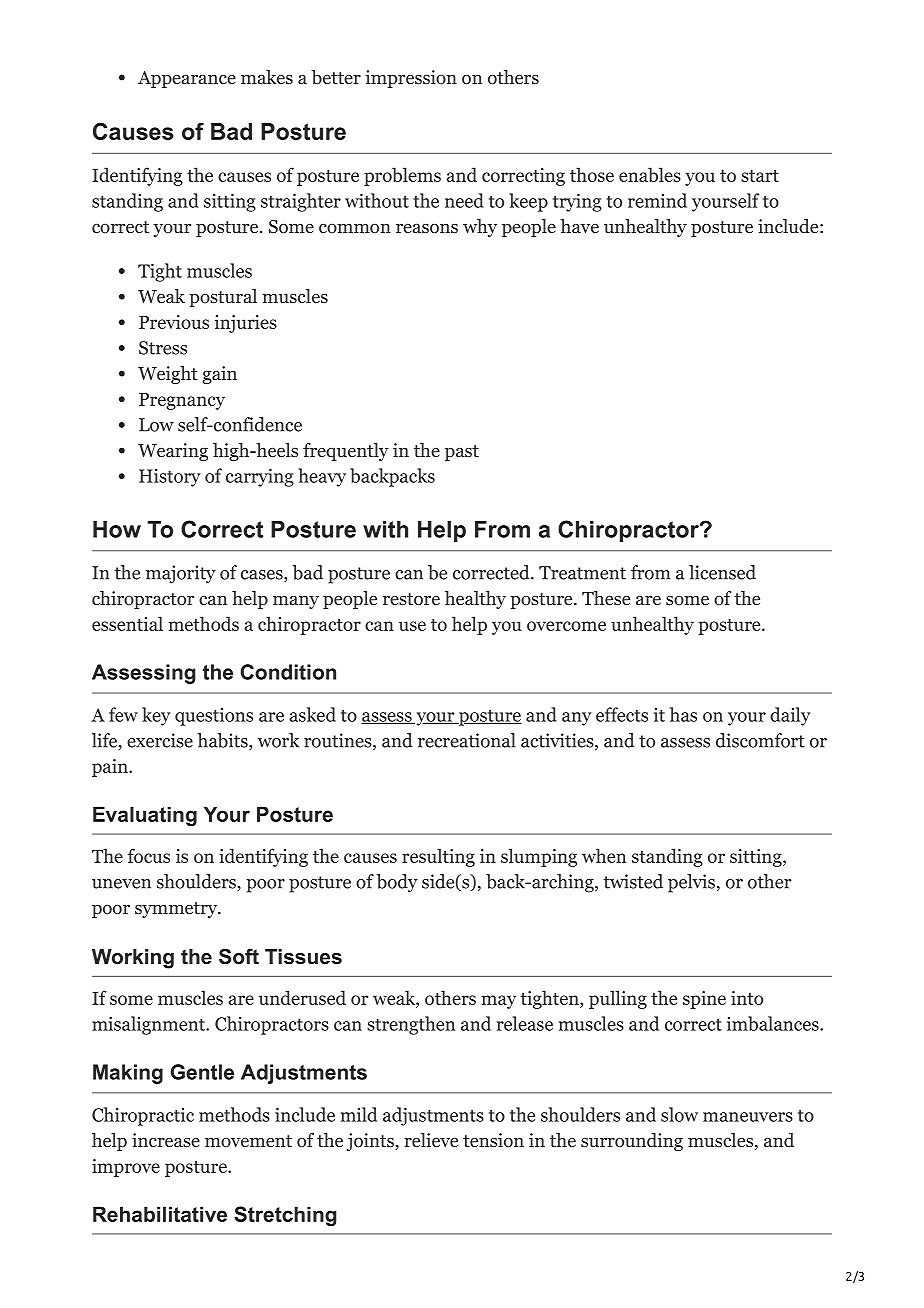 This document has width=924, height=1308. What do you see at coordinates (722, 572) in the document?
I see `licensed` at bounding box center [722, 572].
